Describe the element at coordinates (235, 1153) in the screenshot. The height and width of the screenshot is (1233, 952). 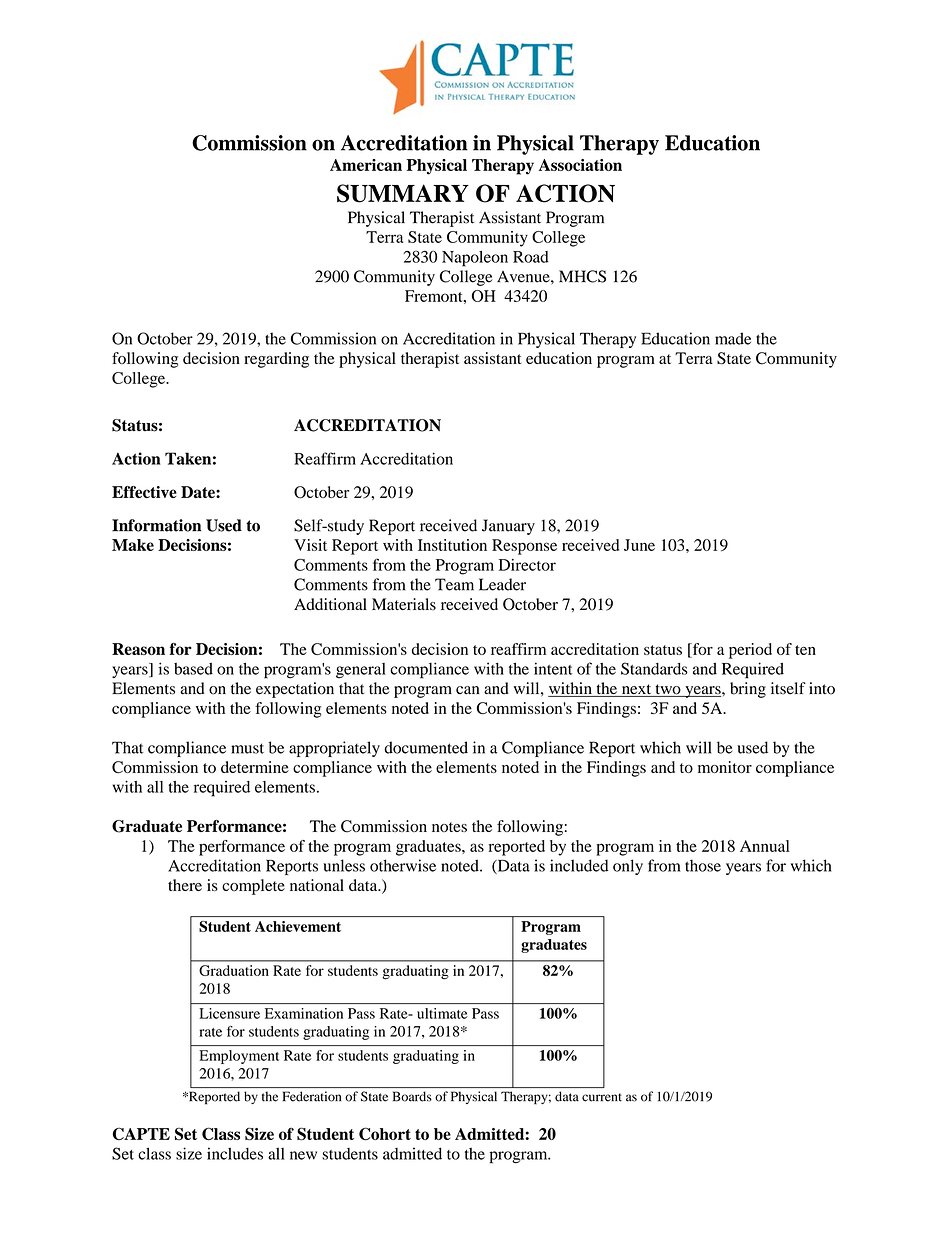
I see `includes` at that location.
